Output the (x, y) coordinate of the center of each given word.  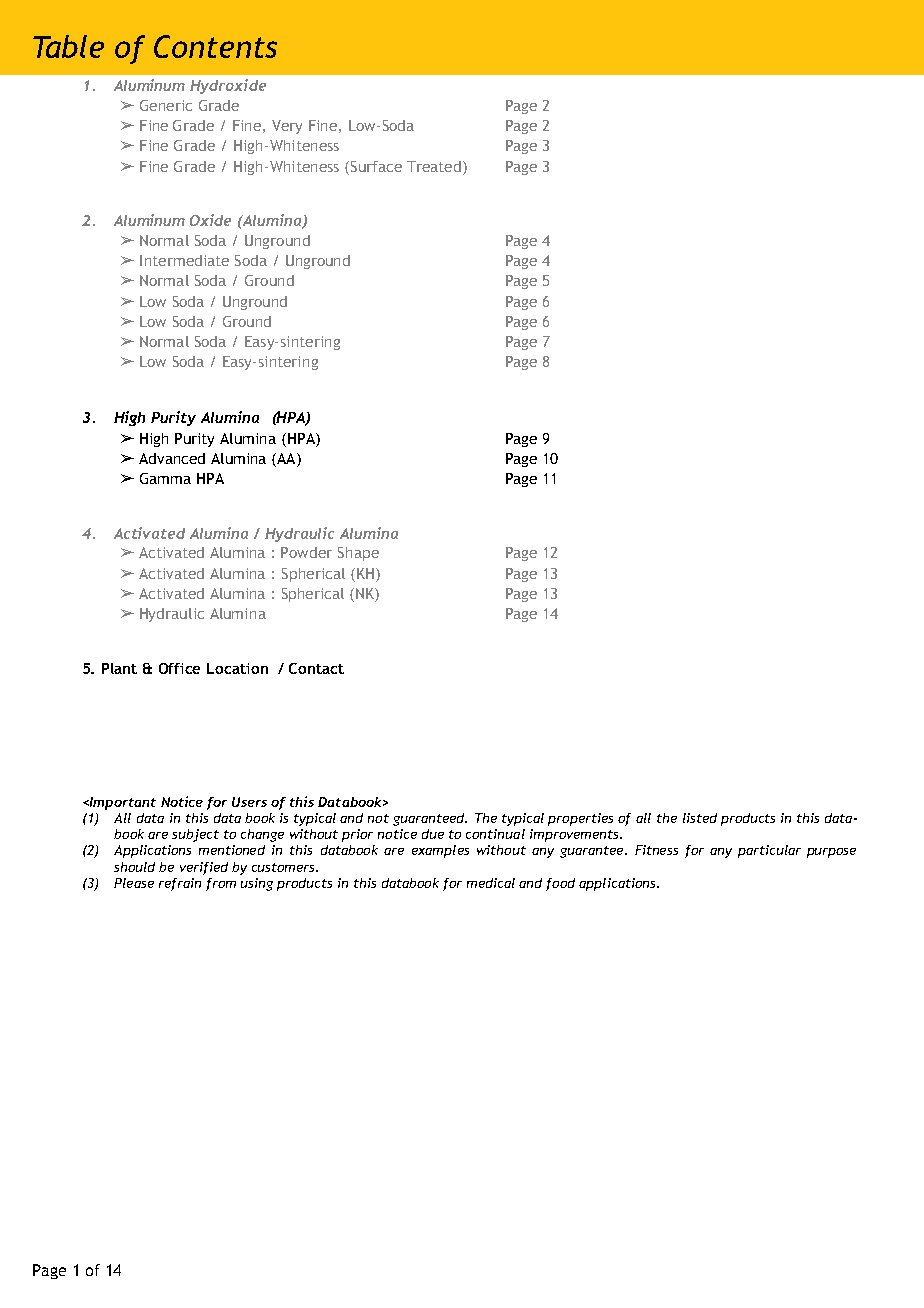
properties (580, 819)
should (134, 867)
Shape (358, 554)
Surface (375, 166)
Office (179, 668)
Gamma (165, 478)
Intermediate (184, 260)
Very (287, 127)
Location (237, 668)
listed (700, 818)
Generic (166, 105)
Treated (434, 166)
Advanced (172, 458)
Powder (306, 552)
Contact (316, 668)
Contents (215, 46)
